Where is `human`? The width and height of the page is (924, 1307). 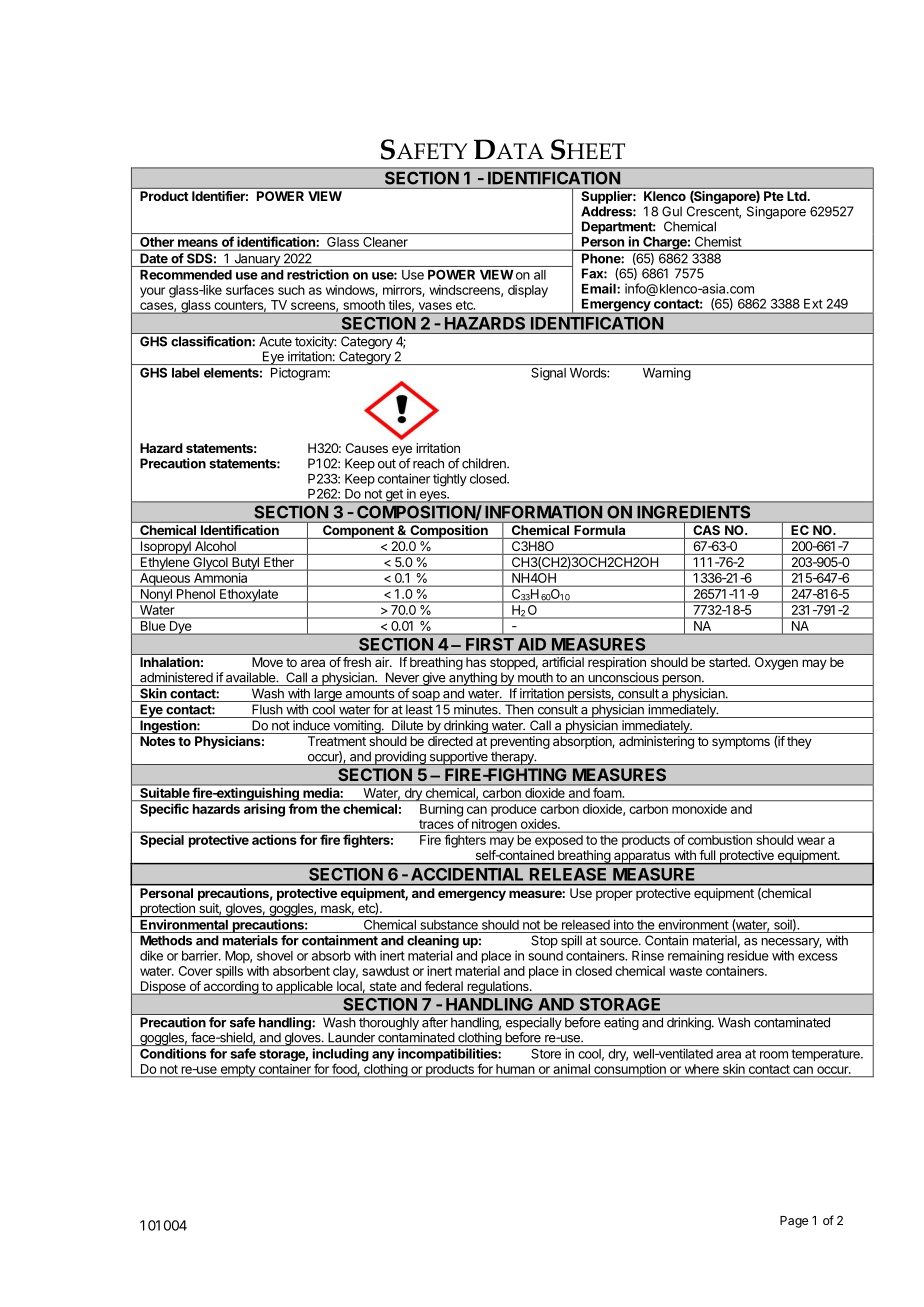
human is located at coordinates (515, 1069).
